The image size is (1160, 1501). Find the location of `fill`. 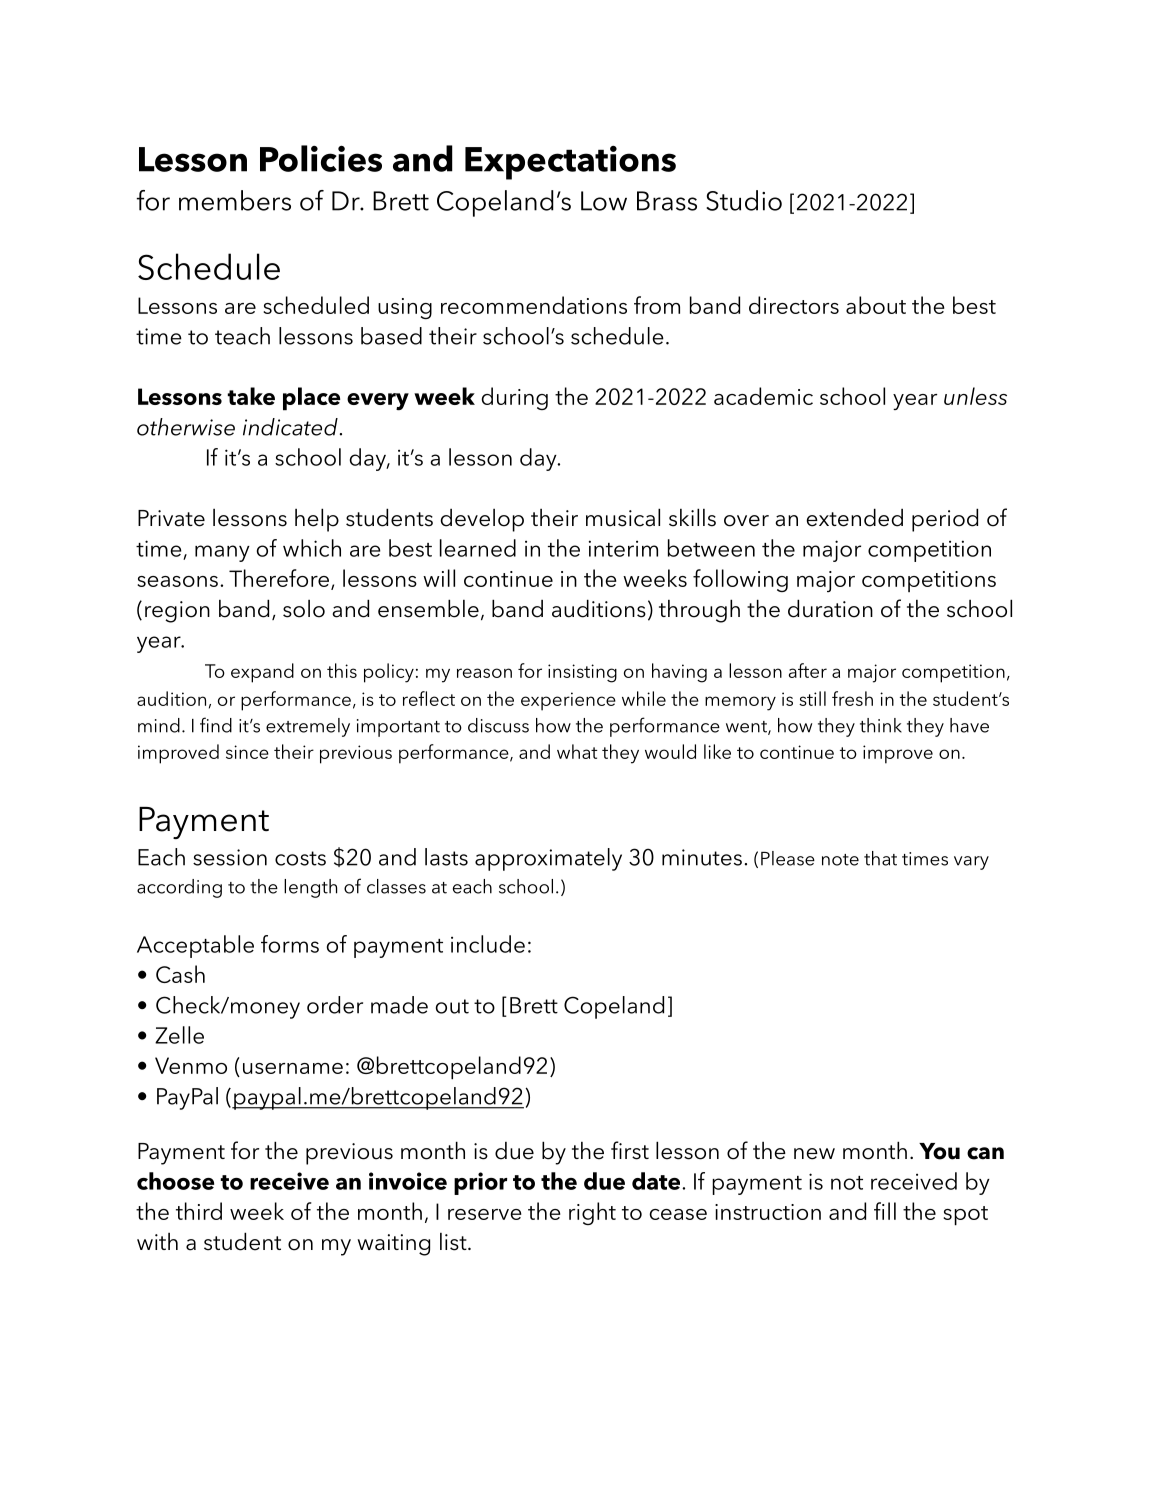

fill is located at coordinates (885, 1211).
